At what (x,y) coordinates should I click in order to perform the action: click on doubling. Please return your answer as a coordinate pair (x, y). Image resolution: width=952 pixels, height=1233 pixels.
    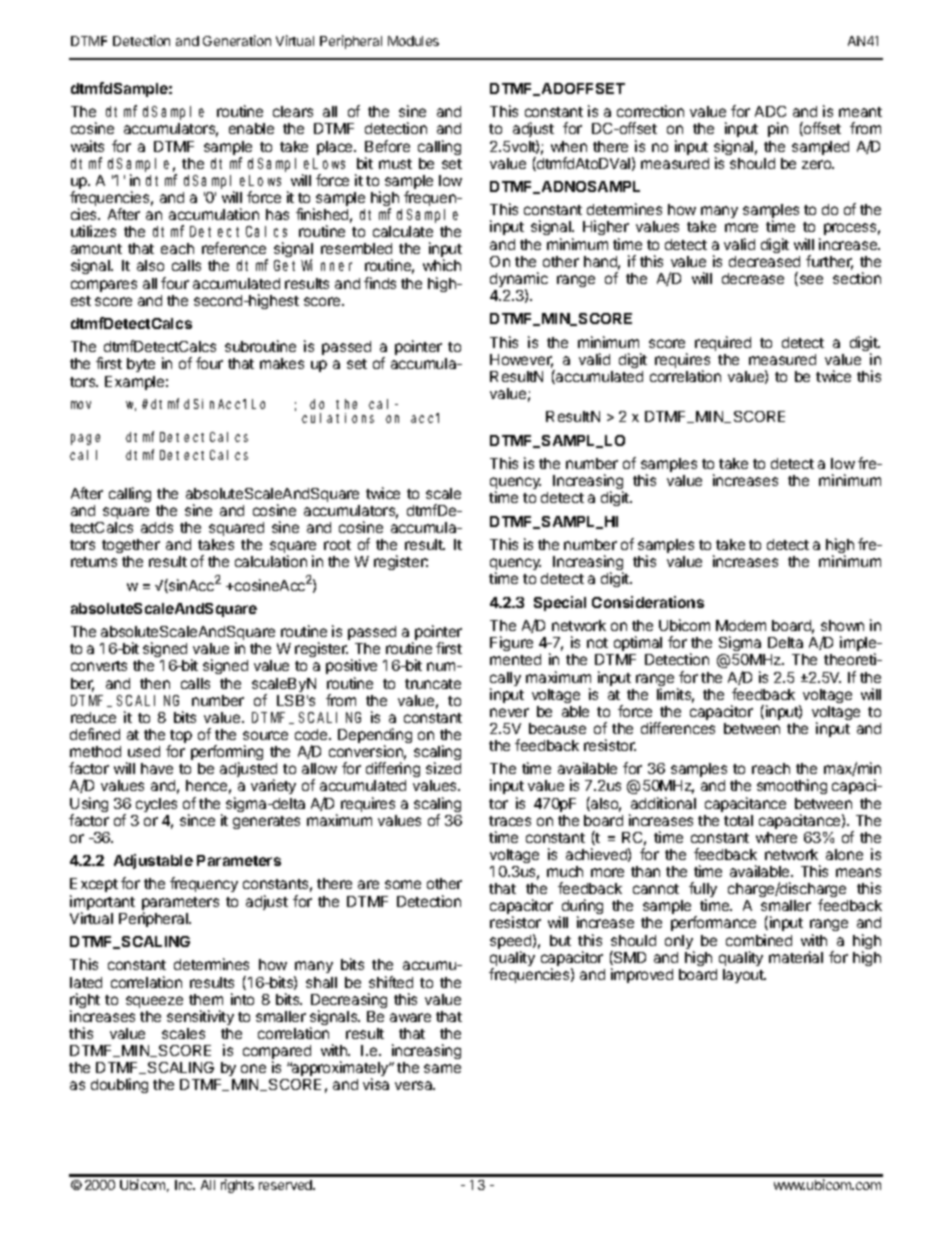
    Looking at the image, I should click on (119, 1085).
